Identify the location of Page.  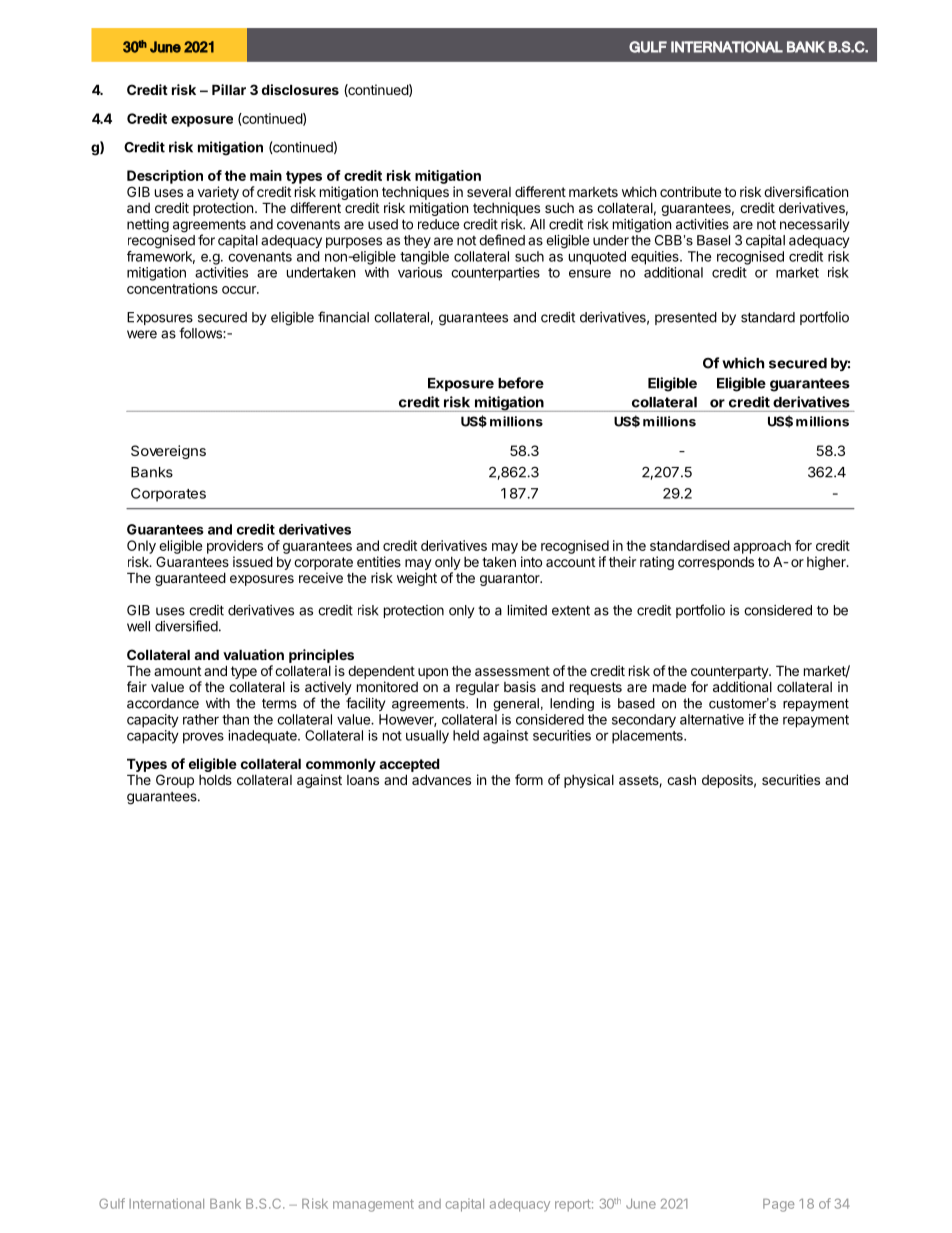
(778, 1205).
